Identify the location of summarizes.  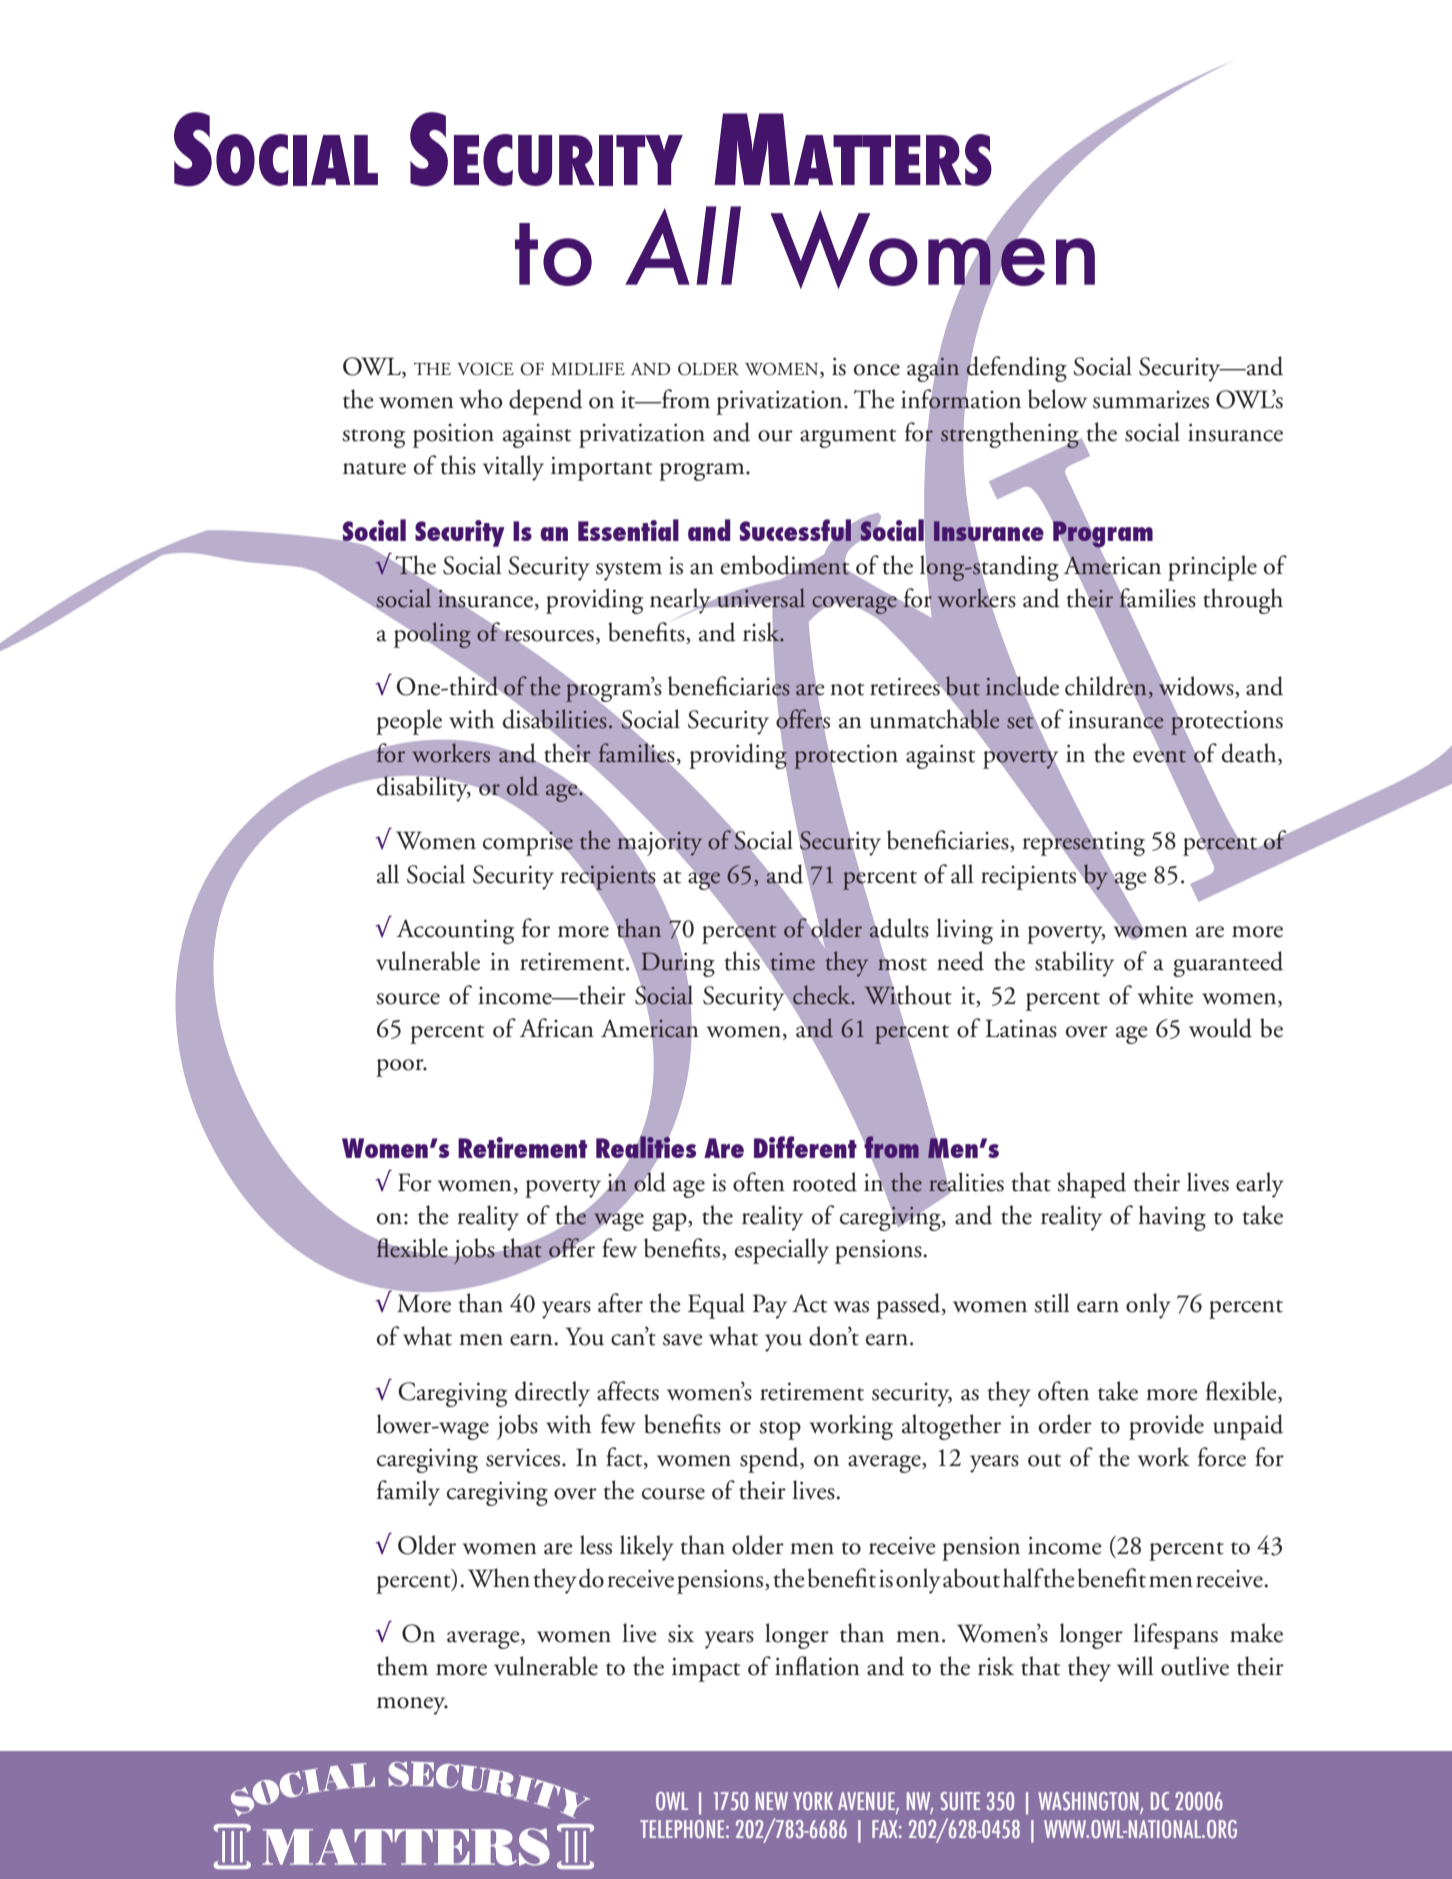
(1151, 400).
